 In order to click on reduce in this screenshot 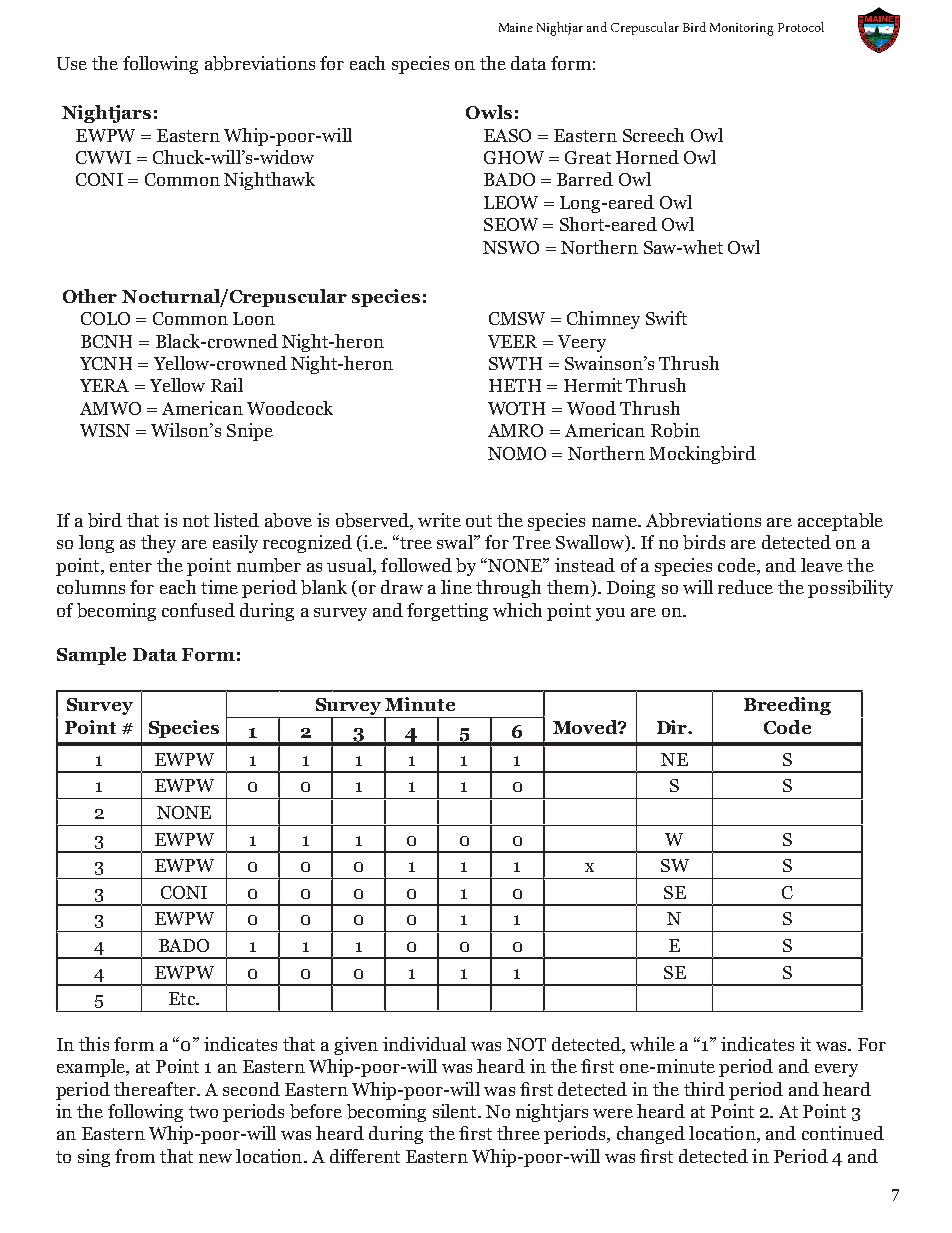, I will do `click(745, 587)`.
